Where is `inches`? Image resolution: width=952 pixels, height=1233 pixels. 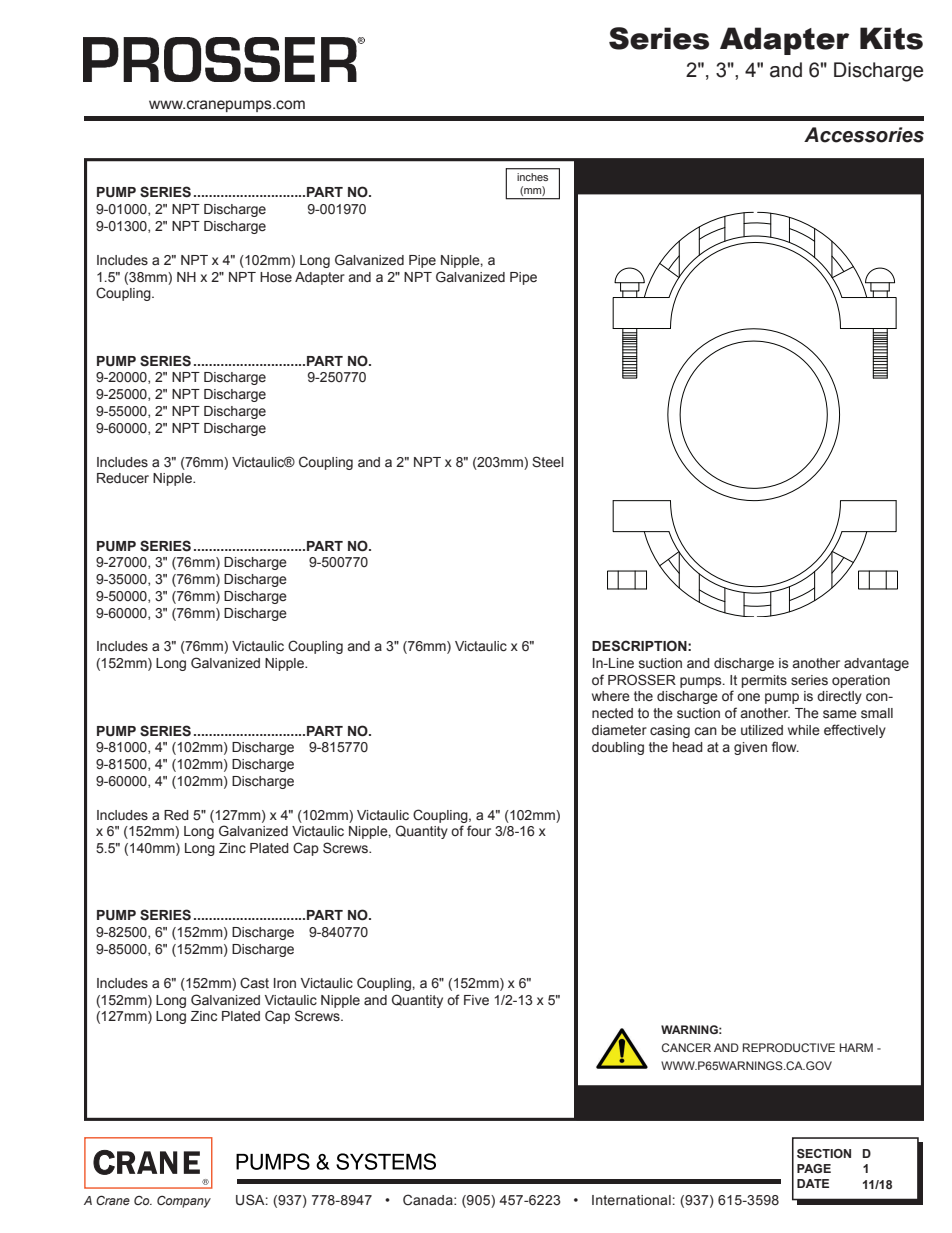 inches is located at coordinates (532, 177).
